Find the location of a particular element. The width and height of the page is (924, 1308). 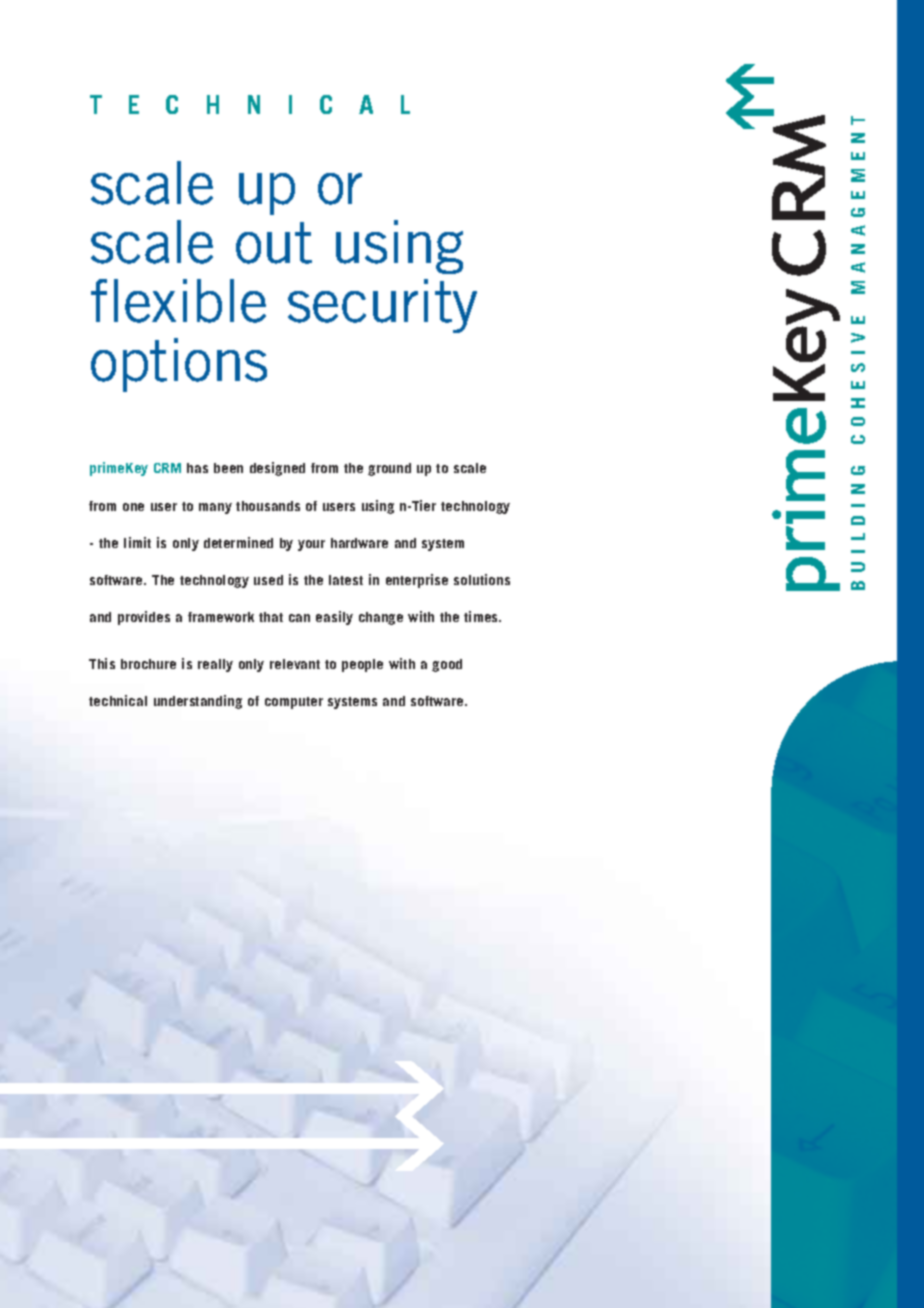

understanding is located at coordinates (198, 702).
